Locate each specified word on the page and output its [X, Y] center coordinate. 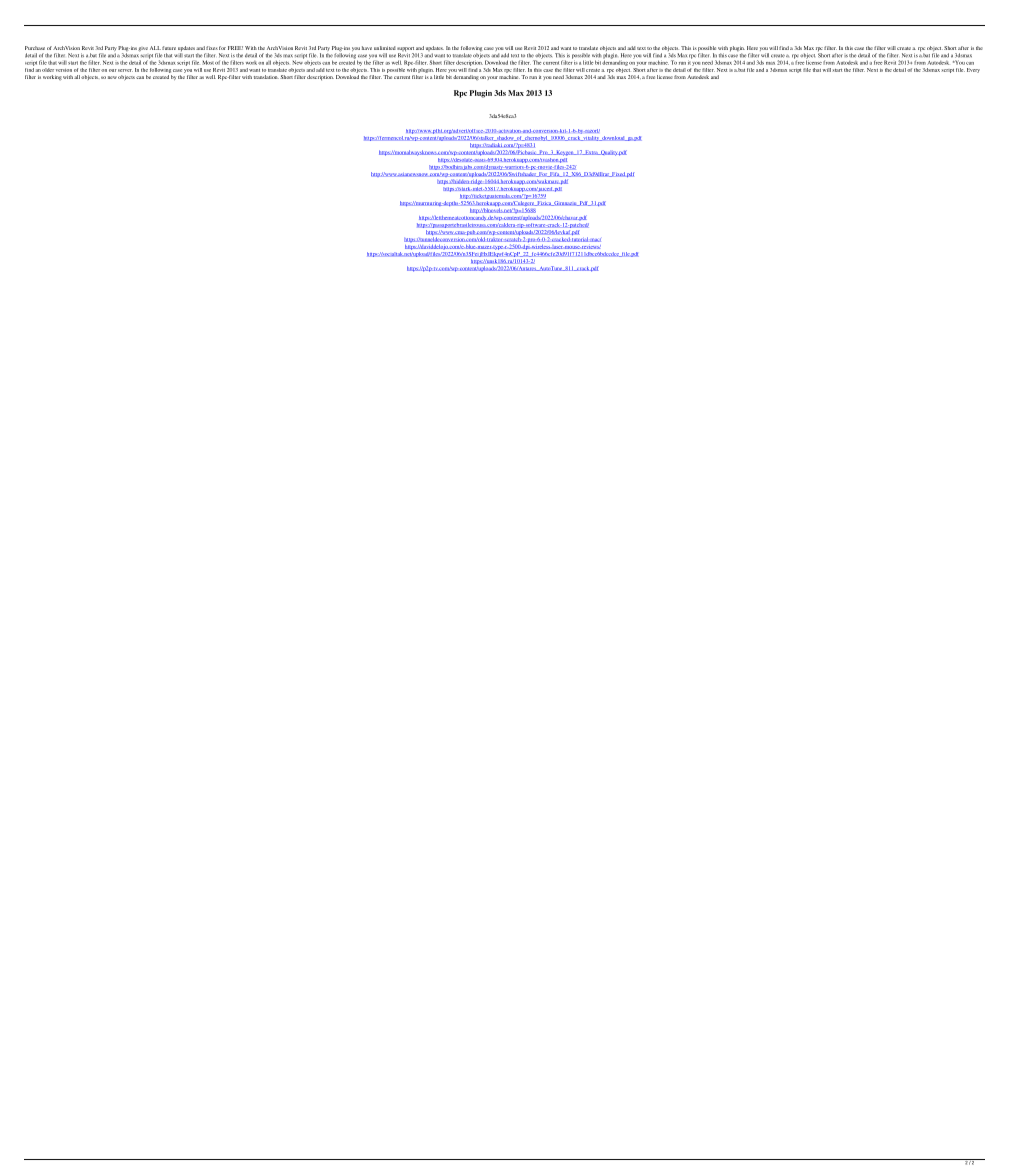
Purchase [35, 48]
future [169, 48]
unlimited [385, 48]
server [125, 70]
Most [208, 62]
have [367, 48]
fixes [212, 48]
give [143, 49]
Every [973, 70]
